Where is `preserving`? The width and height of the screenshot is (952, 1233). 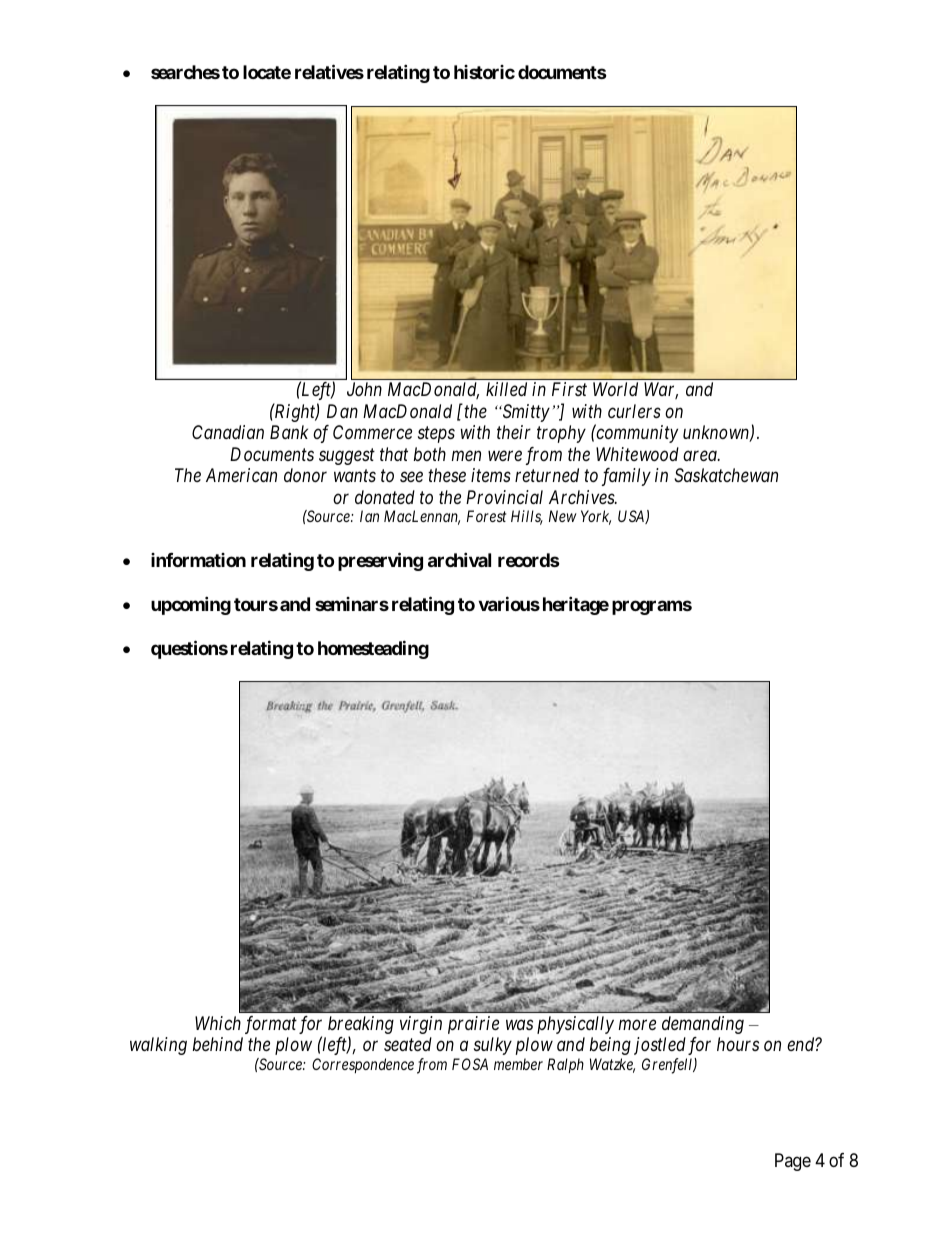 preserving is located at coordinates (380, 561).
